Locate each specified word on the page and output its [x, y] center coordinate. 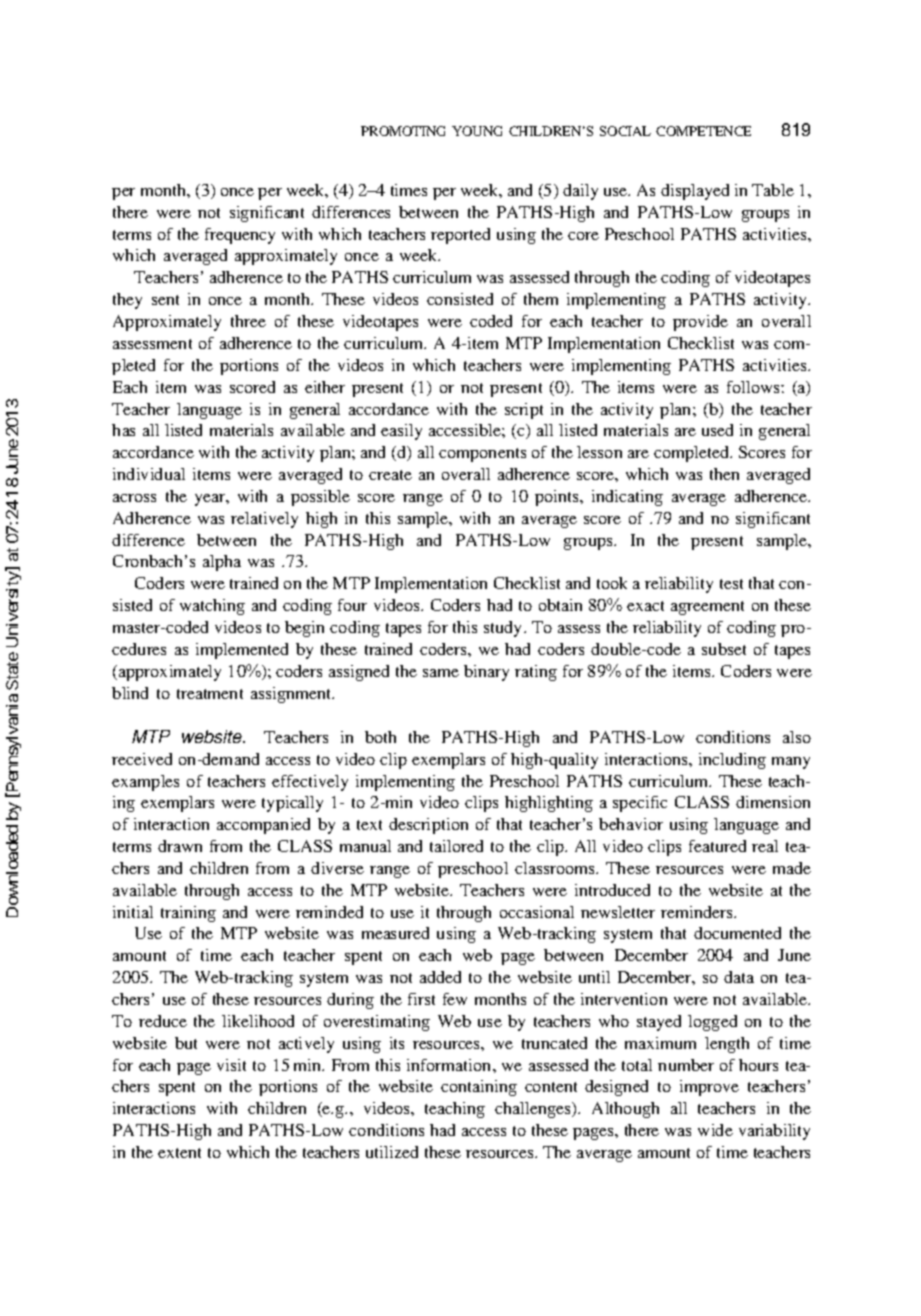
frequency [240, 236]
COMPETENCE [703, 131]
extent [179, 1153]
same [441, 673]
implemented [242, 651]
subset [724, 649]
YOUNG [477, 131]
